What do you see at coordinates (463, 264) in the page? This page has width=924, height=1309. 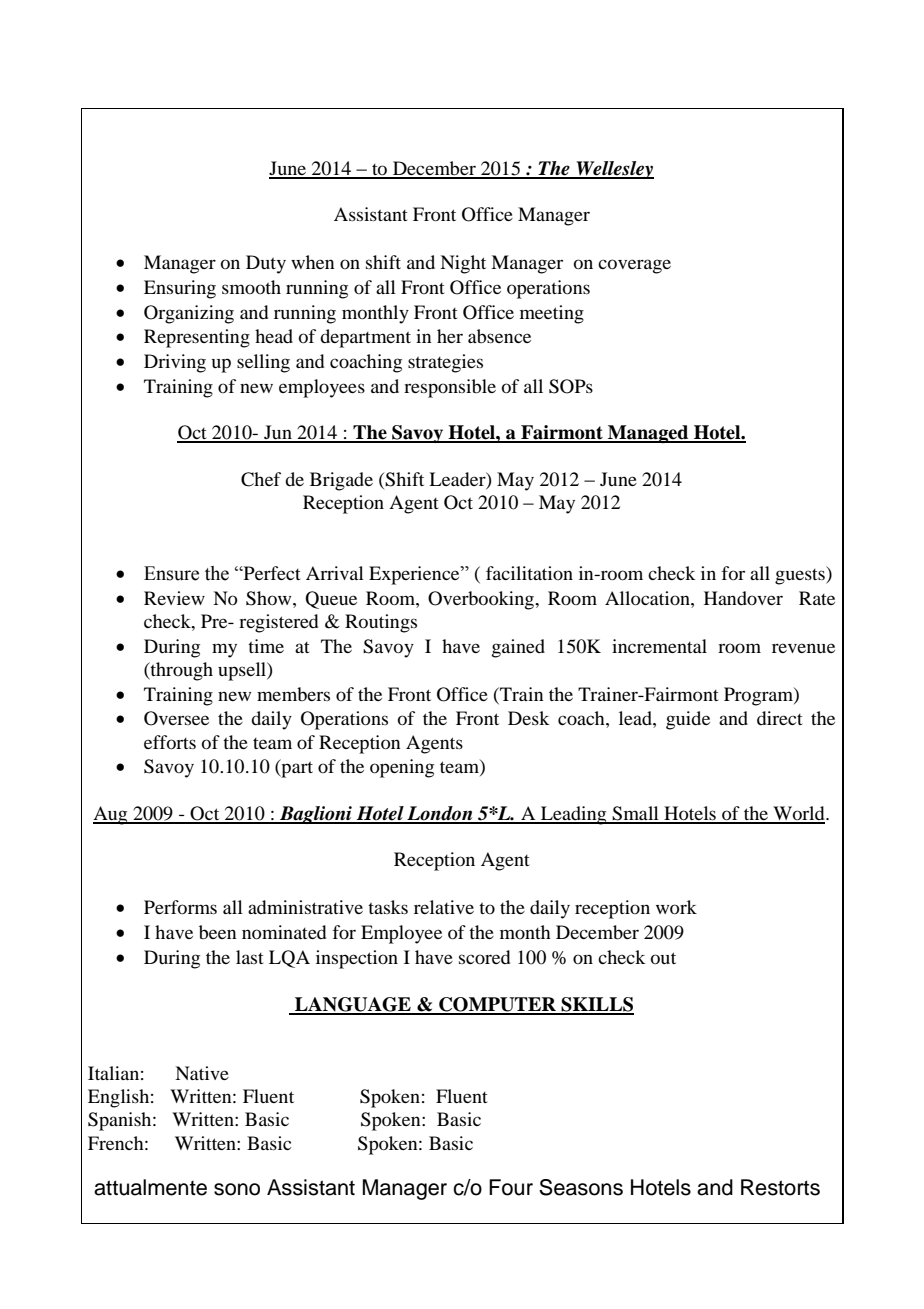 I see `Night` at bounding box center [463, 264].
